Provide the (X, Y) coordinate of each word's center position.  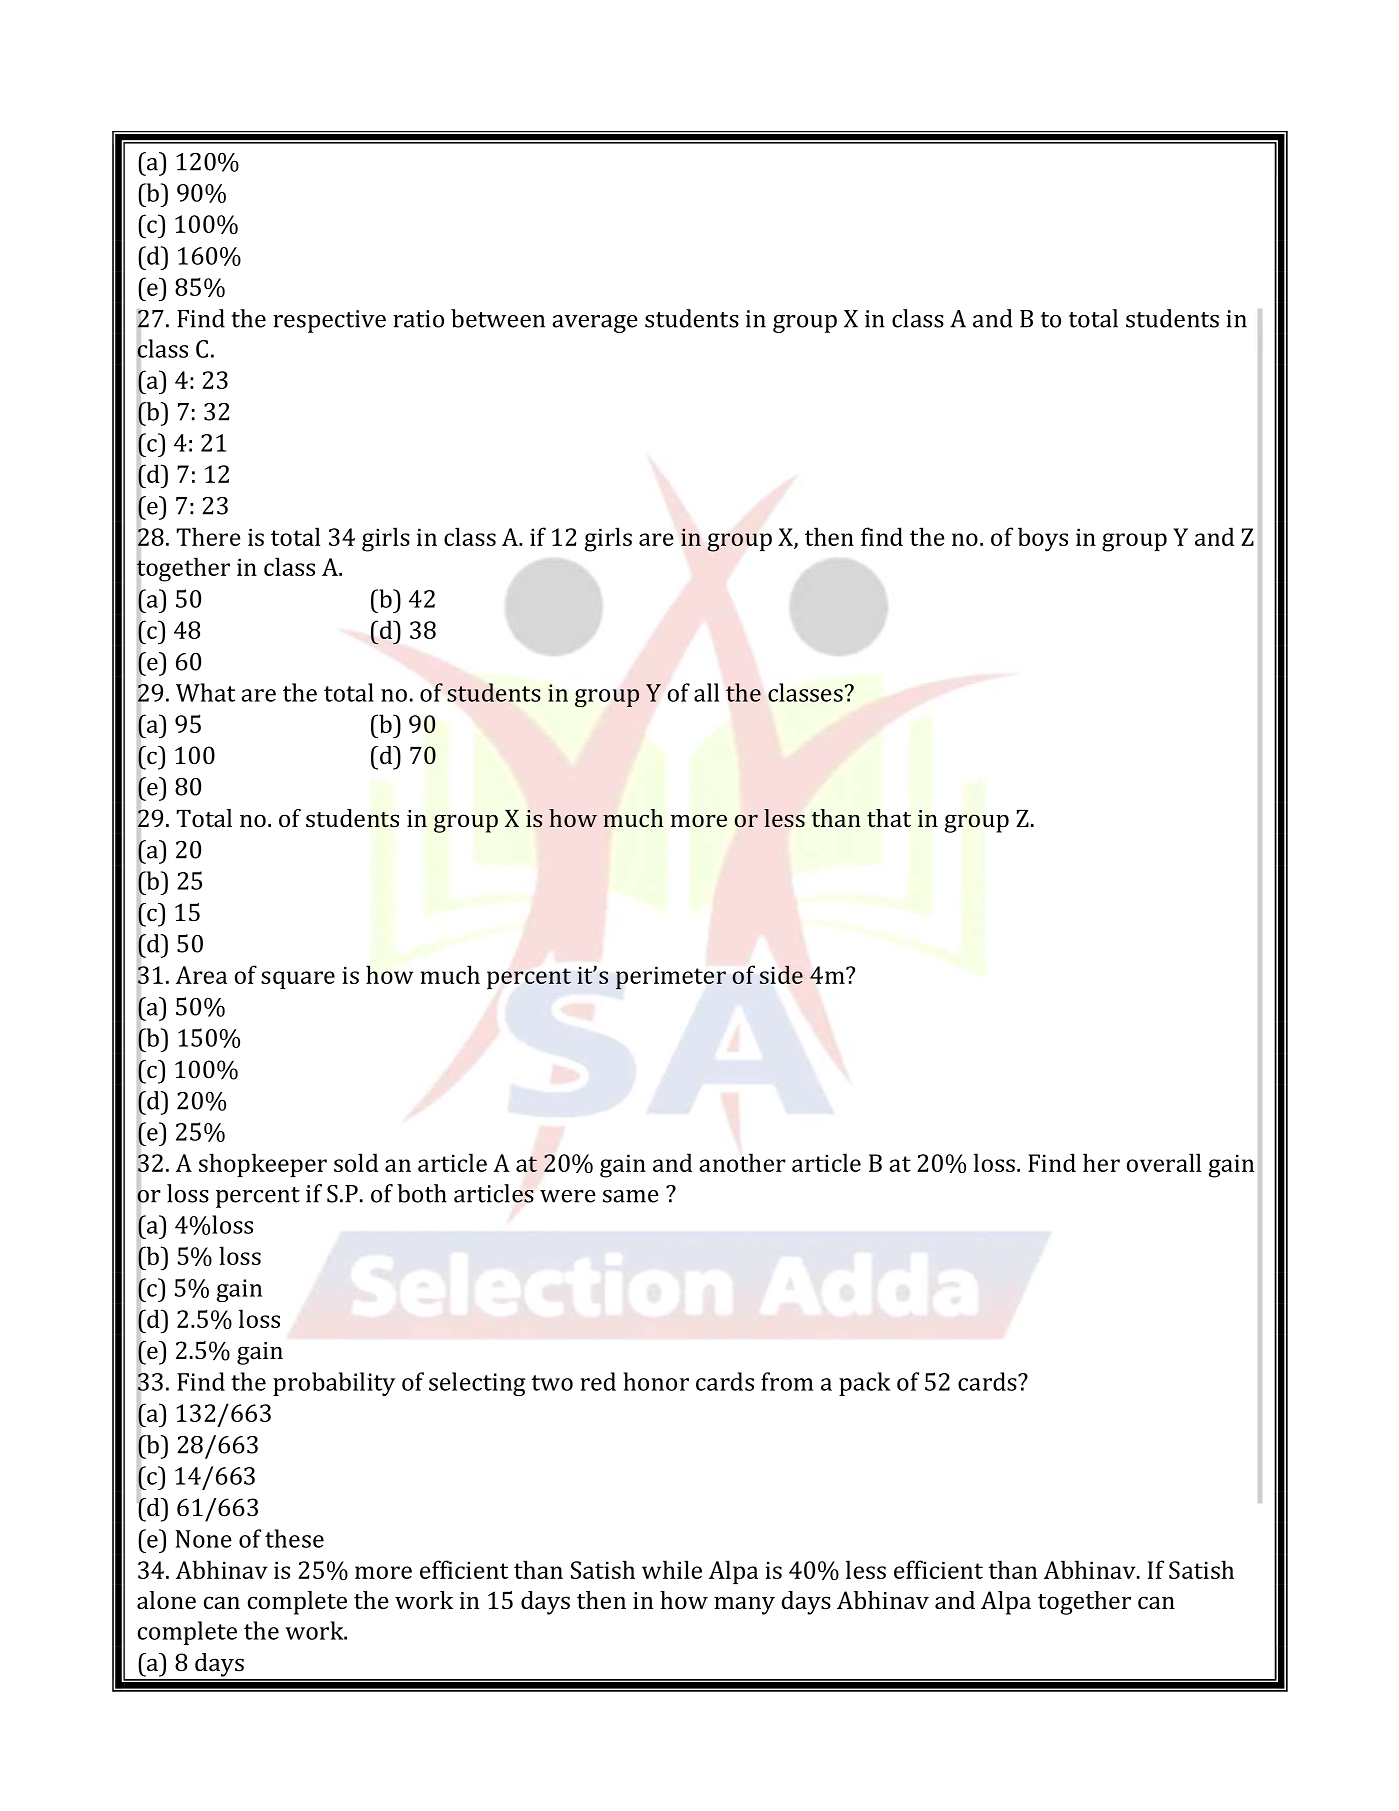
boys (1043, 539)
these (294, 1538)
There (209, 536)
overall (1164, 1162)
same (631, 1196)
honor (656, 1381)
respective (329, 321)
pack (865, 1384)
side (781, 974)
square (298, 980)
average (595, 324)
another (742, 1162)
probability (334, 1384)
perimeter (671, 978)
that (889, 818)
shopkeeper (263, 1165)
